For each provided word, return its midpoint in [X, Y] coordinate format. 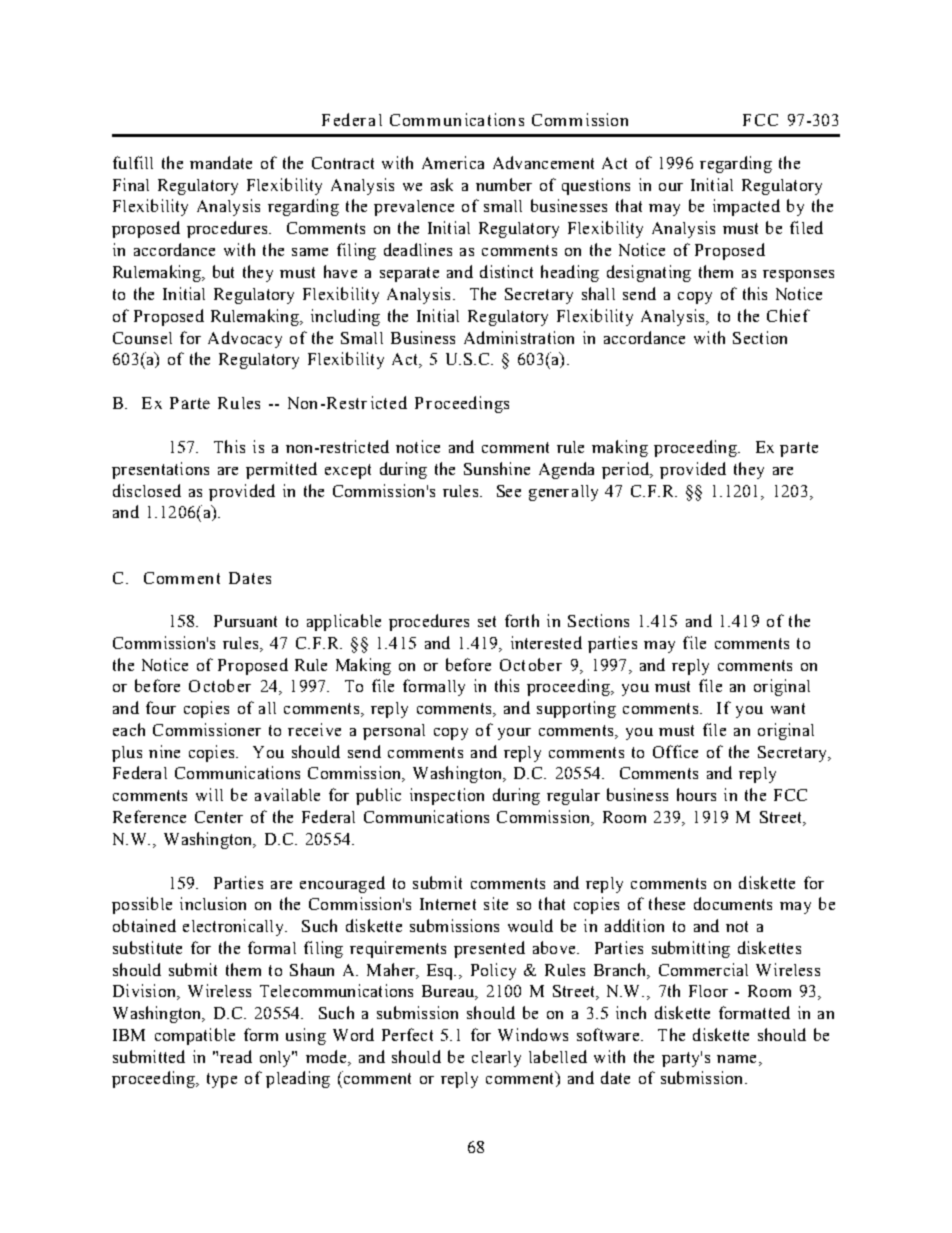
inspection [447, 796]
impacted [746, 207]
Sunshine [497, 468]
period [627, 470]
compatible [195, 1036]
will [209, 794]
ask [442, 184]
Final [131, 184]
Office [675, 751]
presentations [160, 470]
